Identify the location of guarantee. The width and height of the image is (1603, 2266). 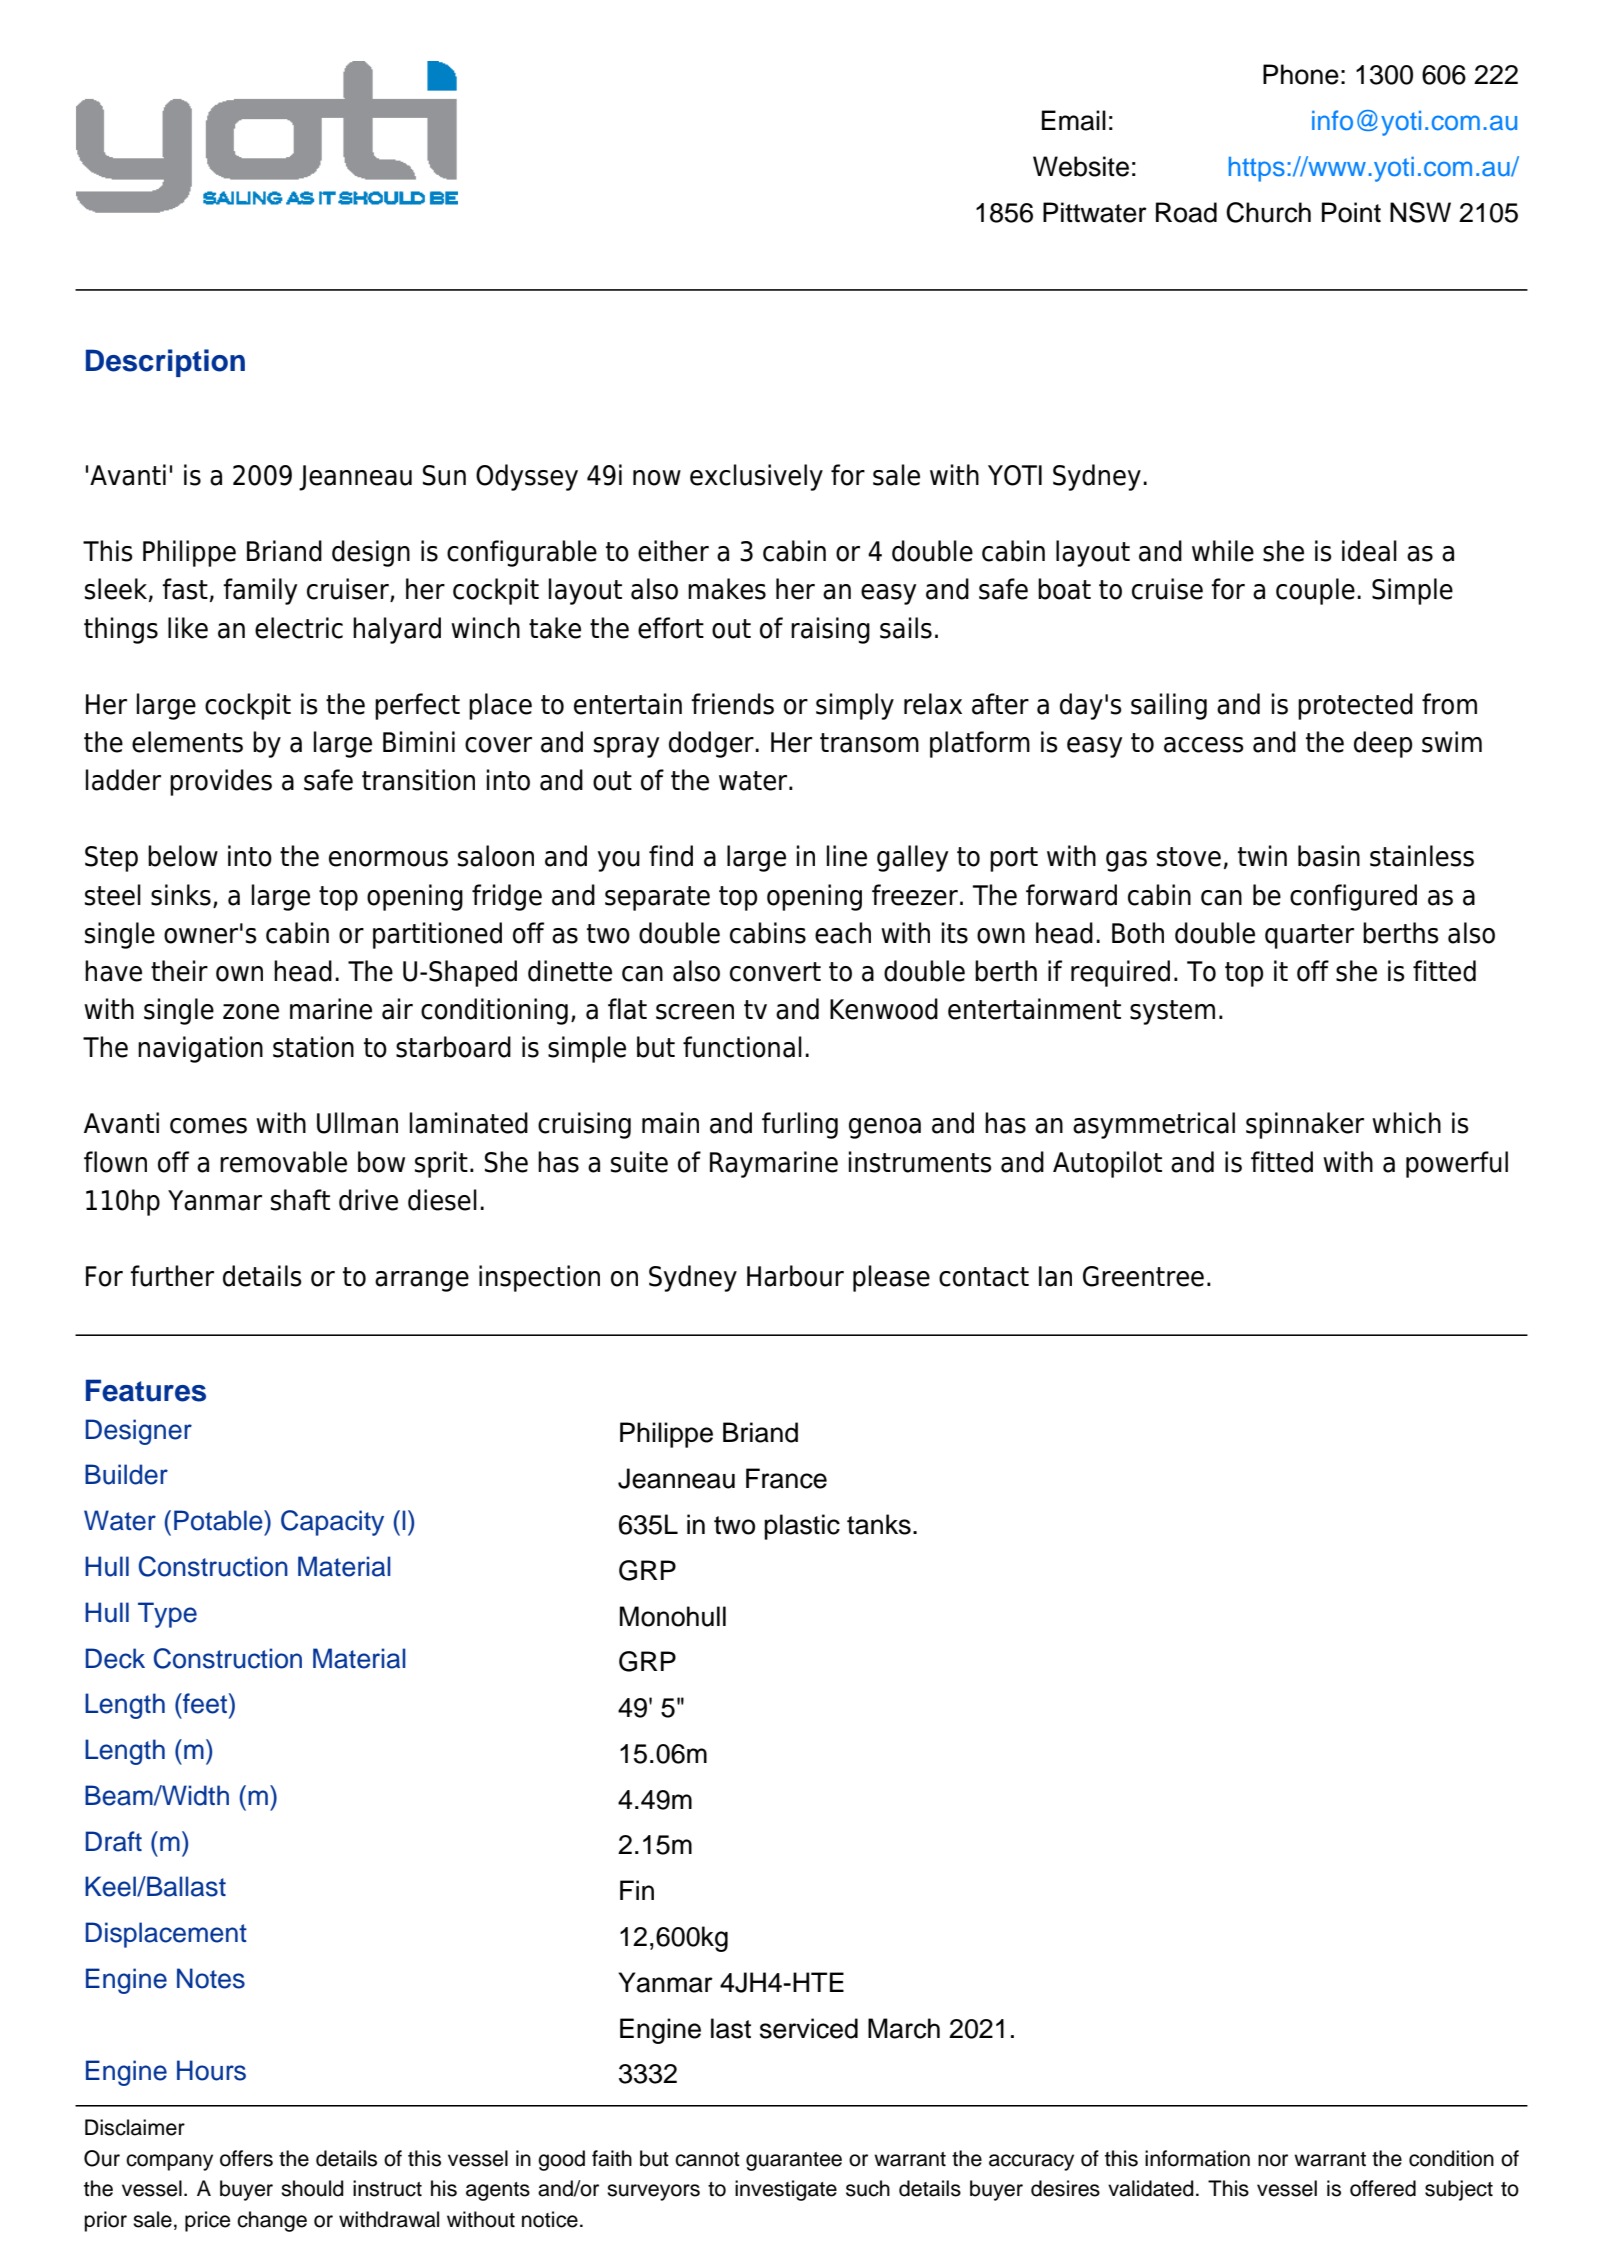
(794, 2161).
